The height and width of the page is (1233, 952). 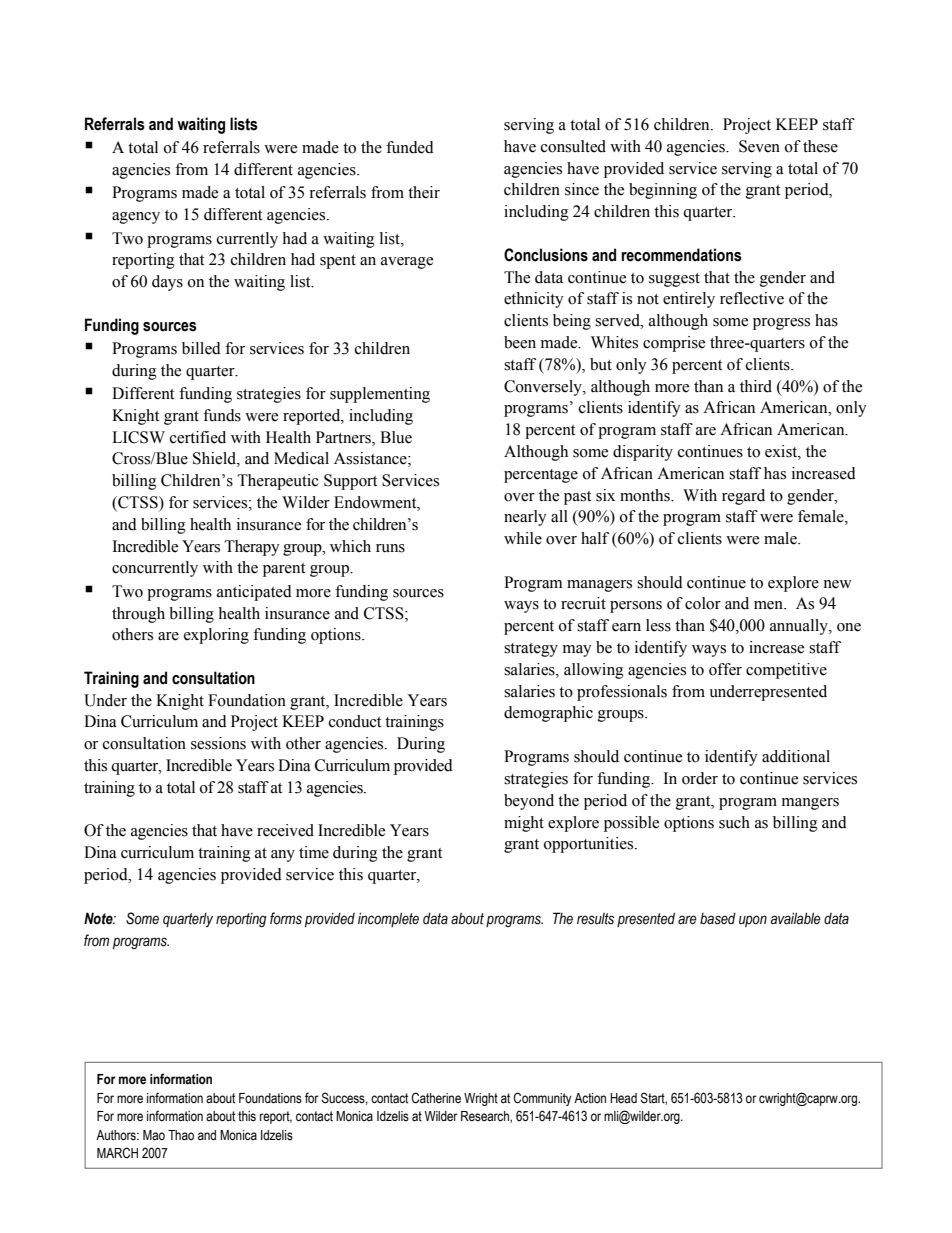 What do you see at coordinates (753, 921) in the page?
I see `upon` at bounding box center [753, 921].
